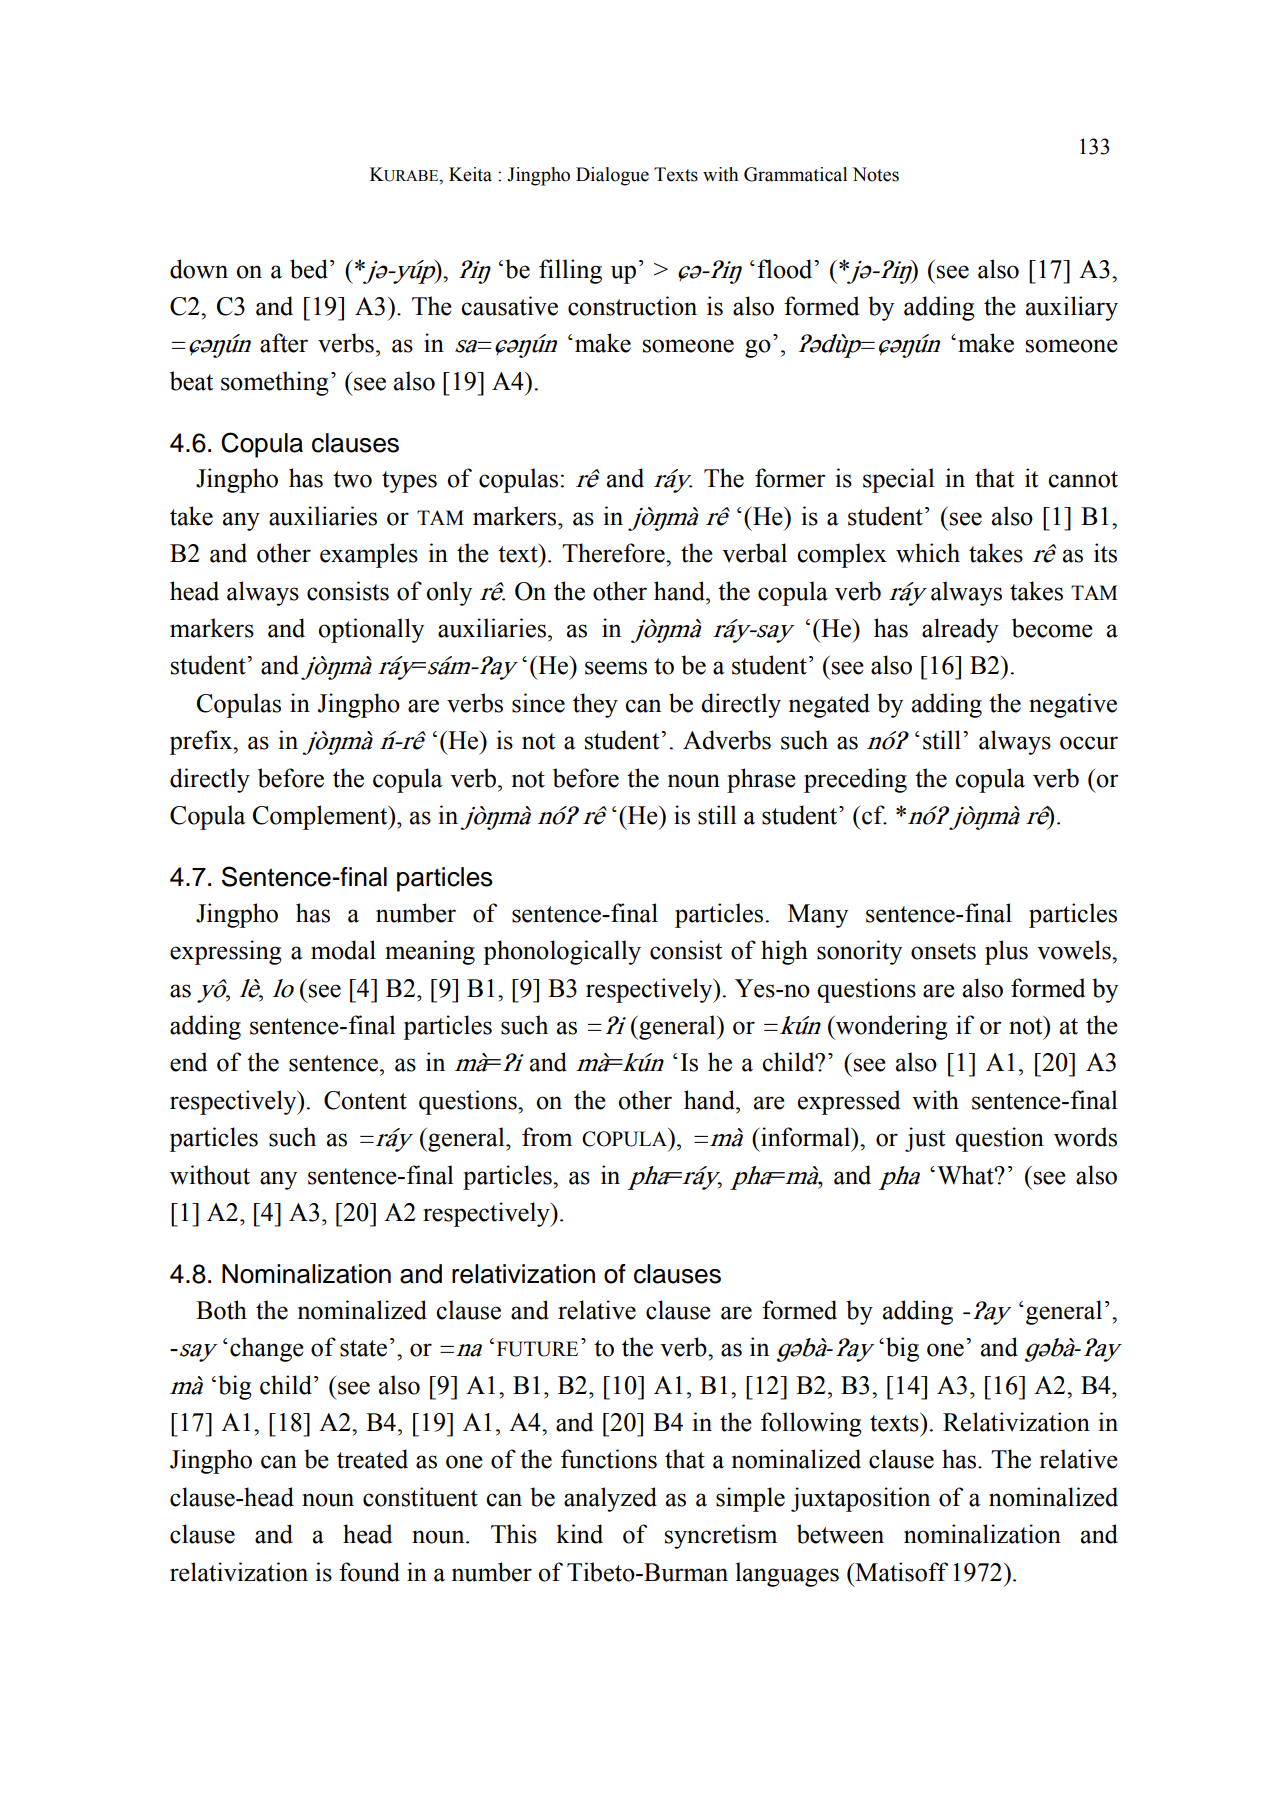  Describe the element at coordinates (925, 1139) in the image. I see `just` at that location.
